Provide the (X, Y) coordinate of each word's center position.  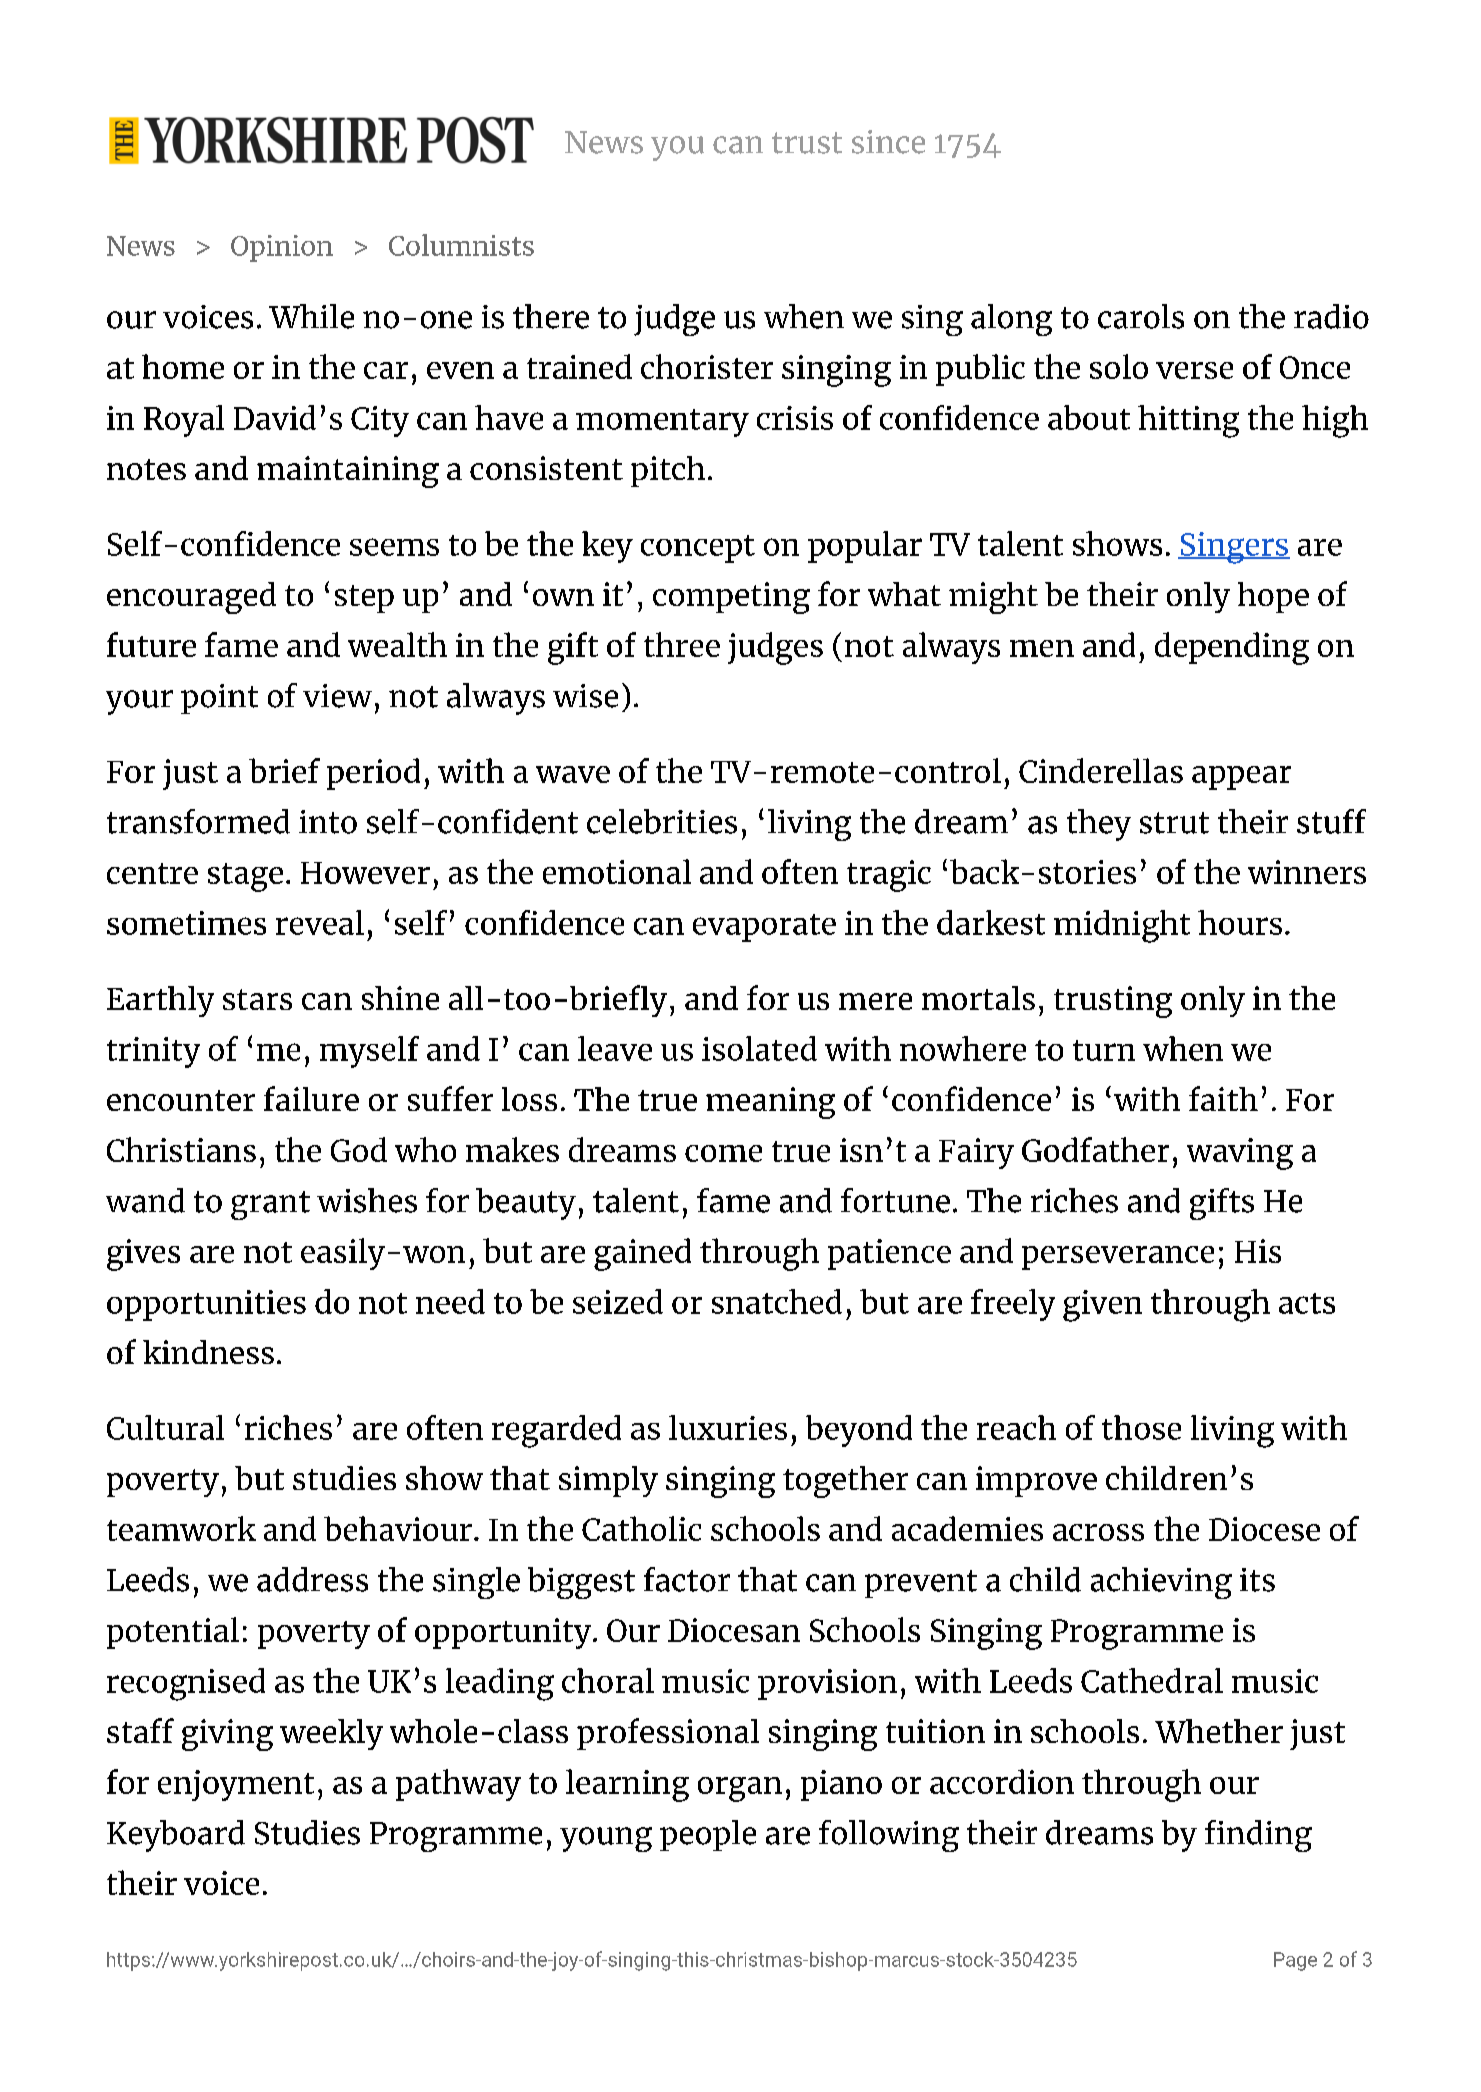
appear (1241, 778)
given (1102, 1306)
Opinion (282, 248)
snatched (777, 1301)
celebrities (662, 821)
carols (1141, 316)
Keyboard (176, 1836)
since (888, 142)
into (328, 822)
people (708, 1835)
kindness (208, 1352)
